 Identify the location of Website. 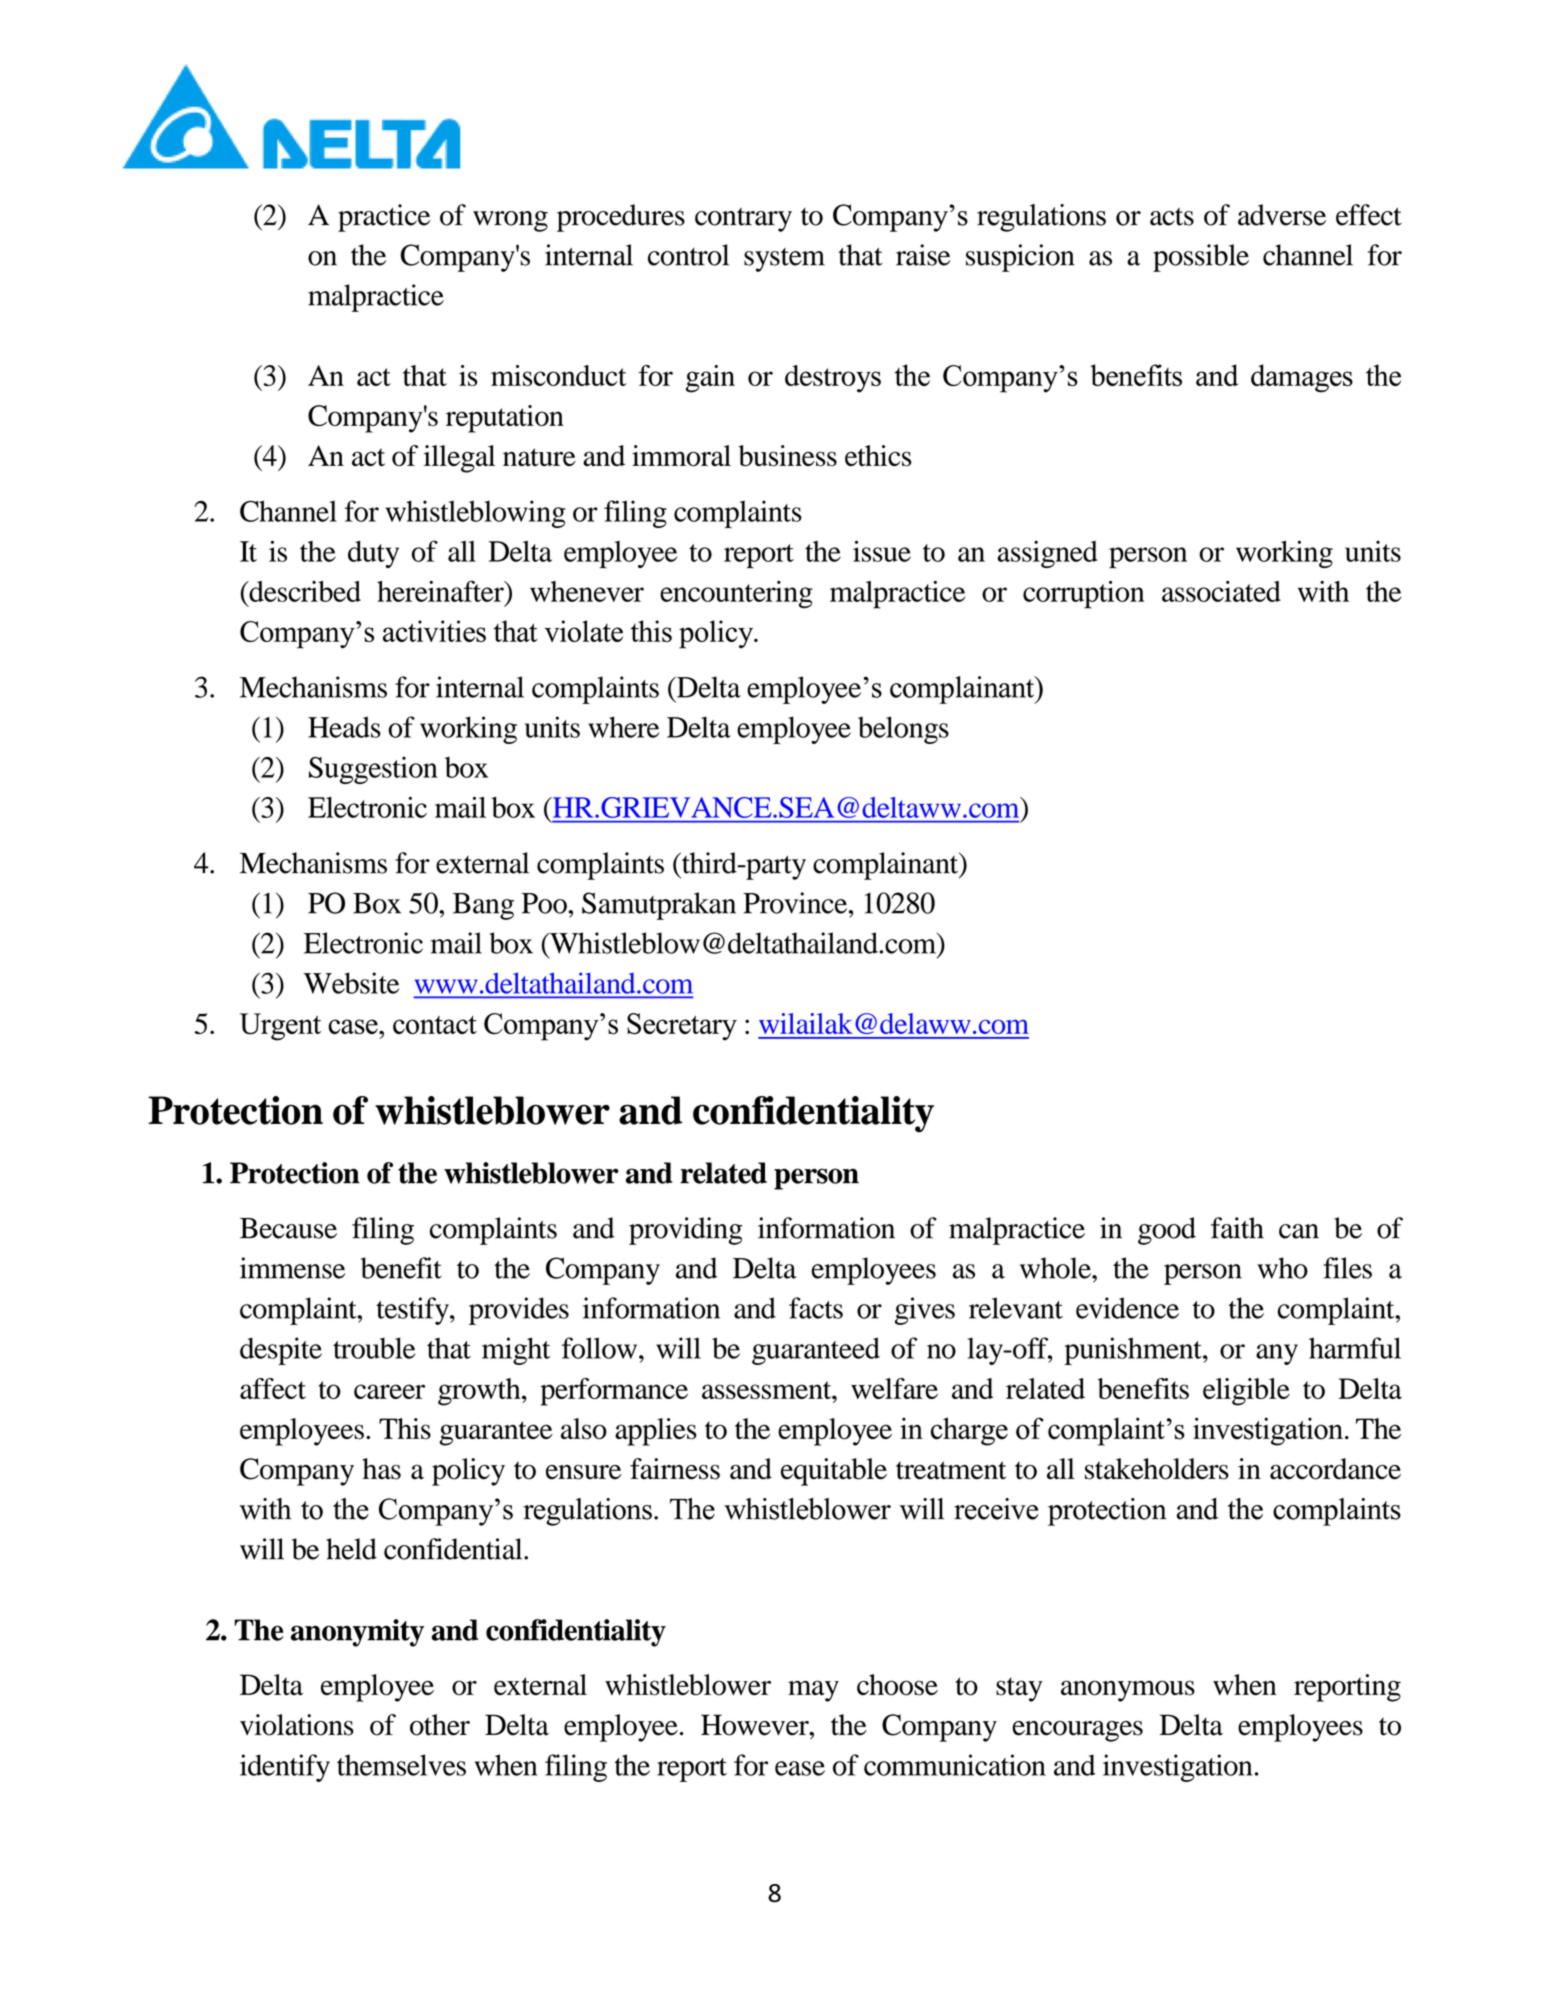
(351, 983).
